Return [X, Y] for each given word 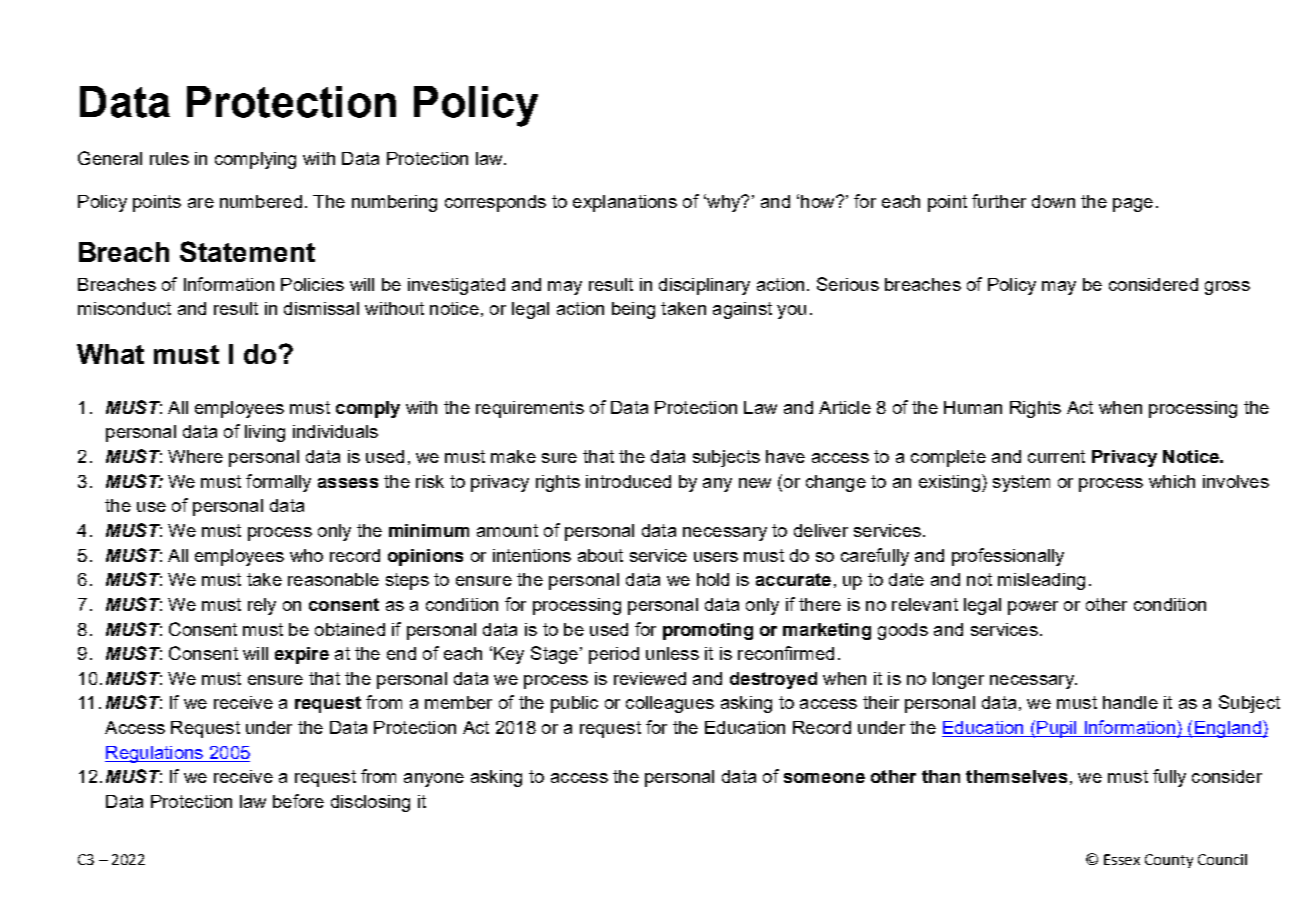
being [633, 310]
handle [1130, 702]
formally [278, 483]
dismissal [321, 308]
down [1053, 201]
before [298, 801]
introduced [628, 481]
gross [1227, 288]
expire [302, 655]
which [1172, 481]
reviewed [650, 678]
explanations [625, 203]
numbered [261, 201]
